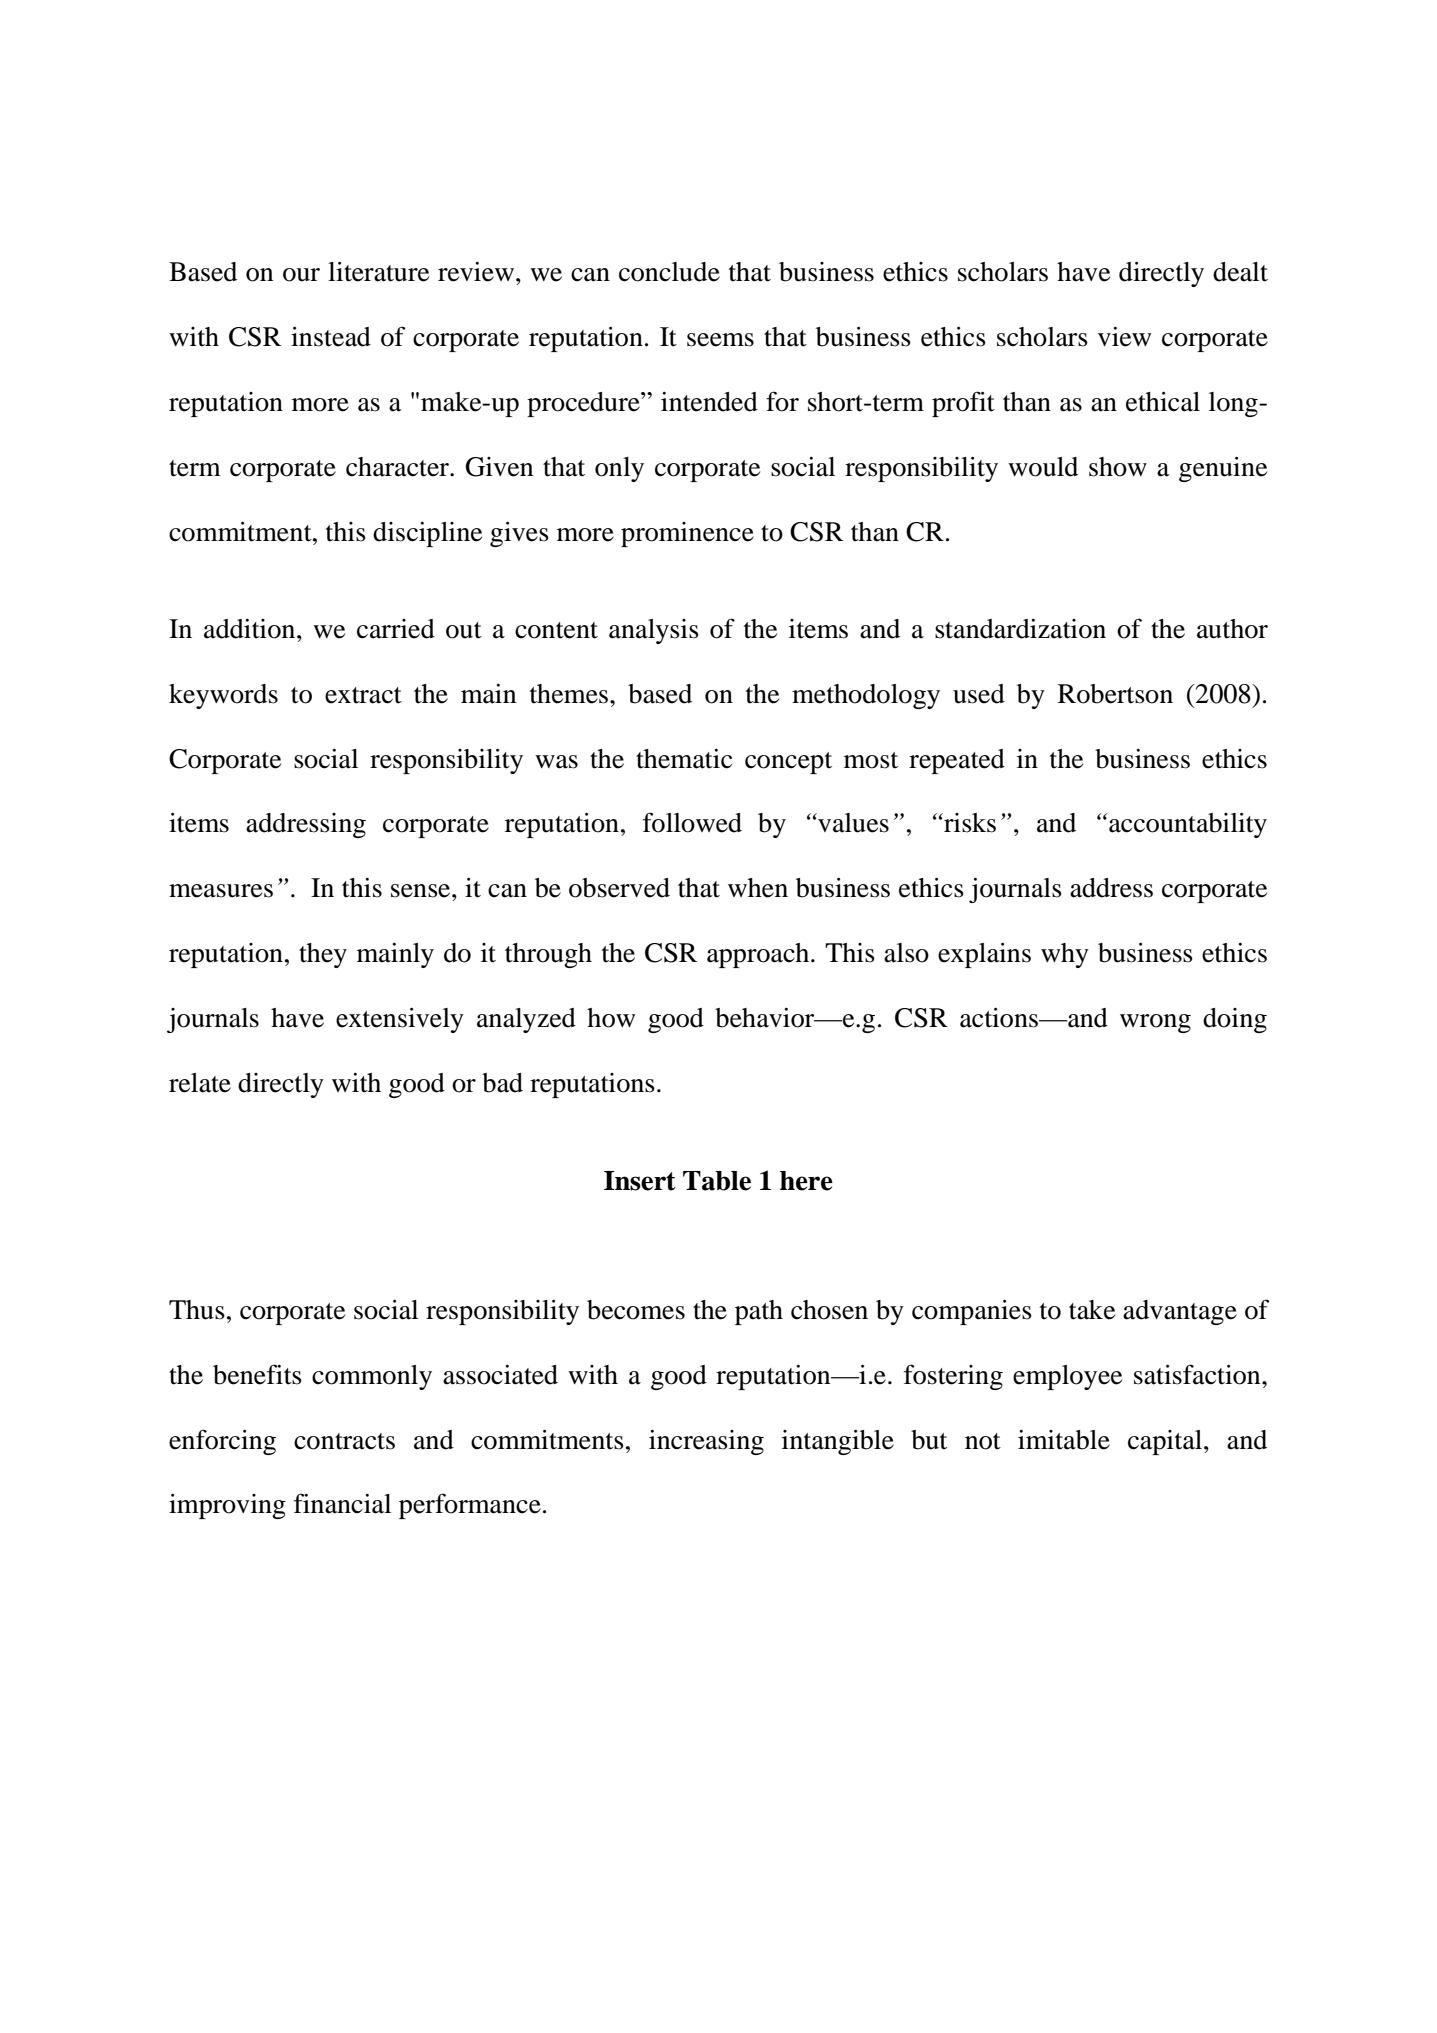  What do you see at coordinates (684, 759) in the screenshot?
I see `thematic` at bounding box center [684, 759].
